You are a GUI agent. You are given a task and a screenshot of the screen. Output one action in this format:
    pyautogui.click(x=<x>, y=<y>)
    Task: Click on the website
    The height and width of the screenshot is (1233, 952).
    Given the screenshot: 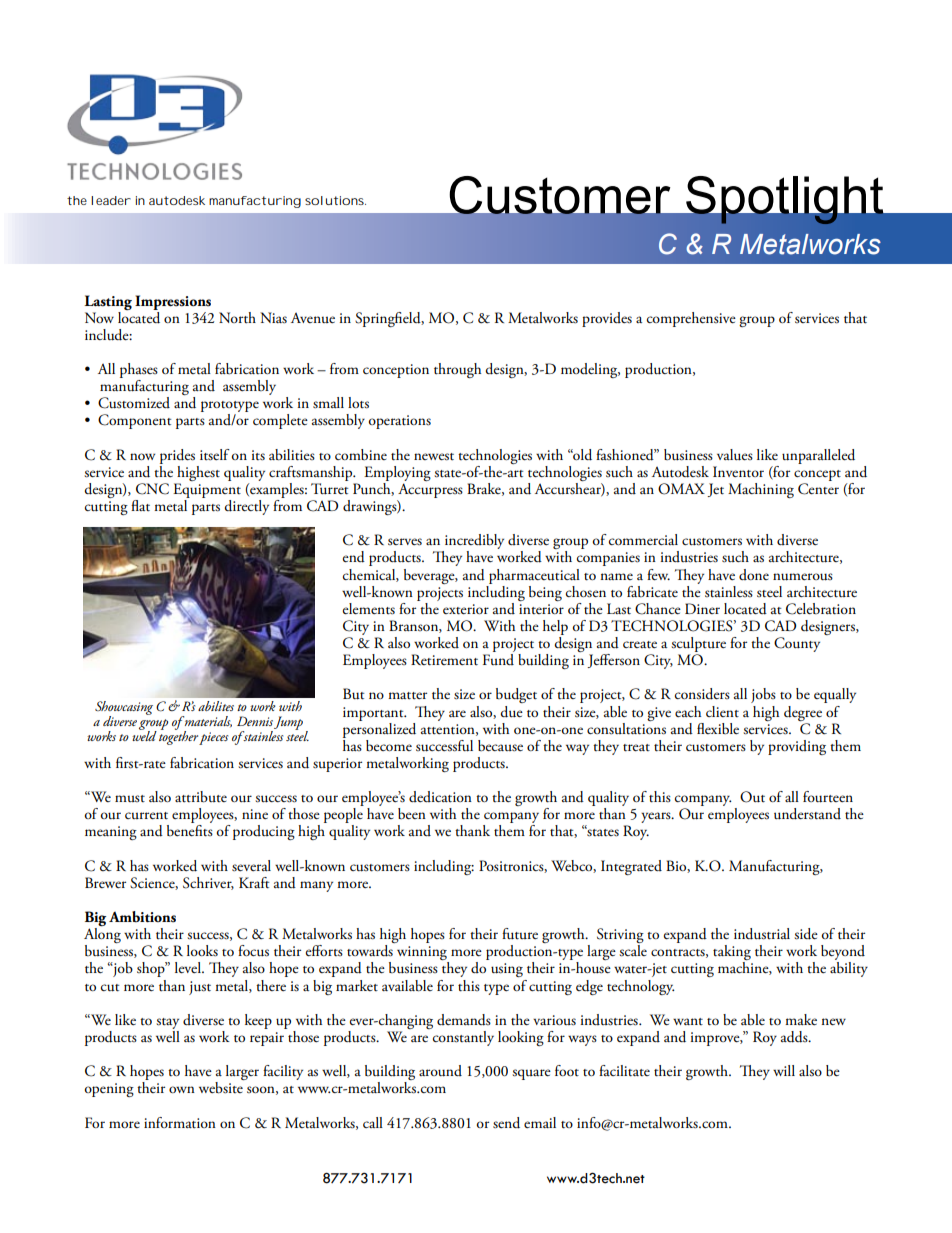 What is the action you would take?
    pyautogui.click(x=221, y=1088)
